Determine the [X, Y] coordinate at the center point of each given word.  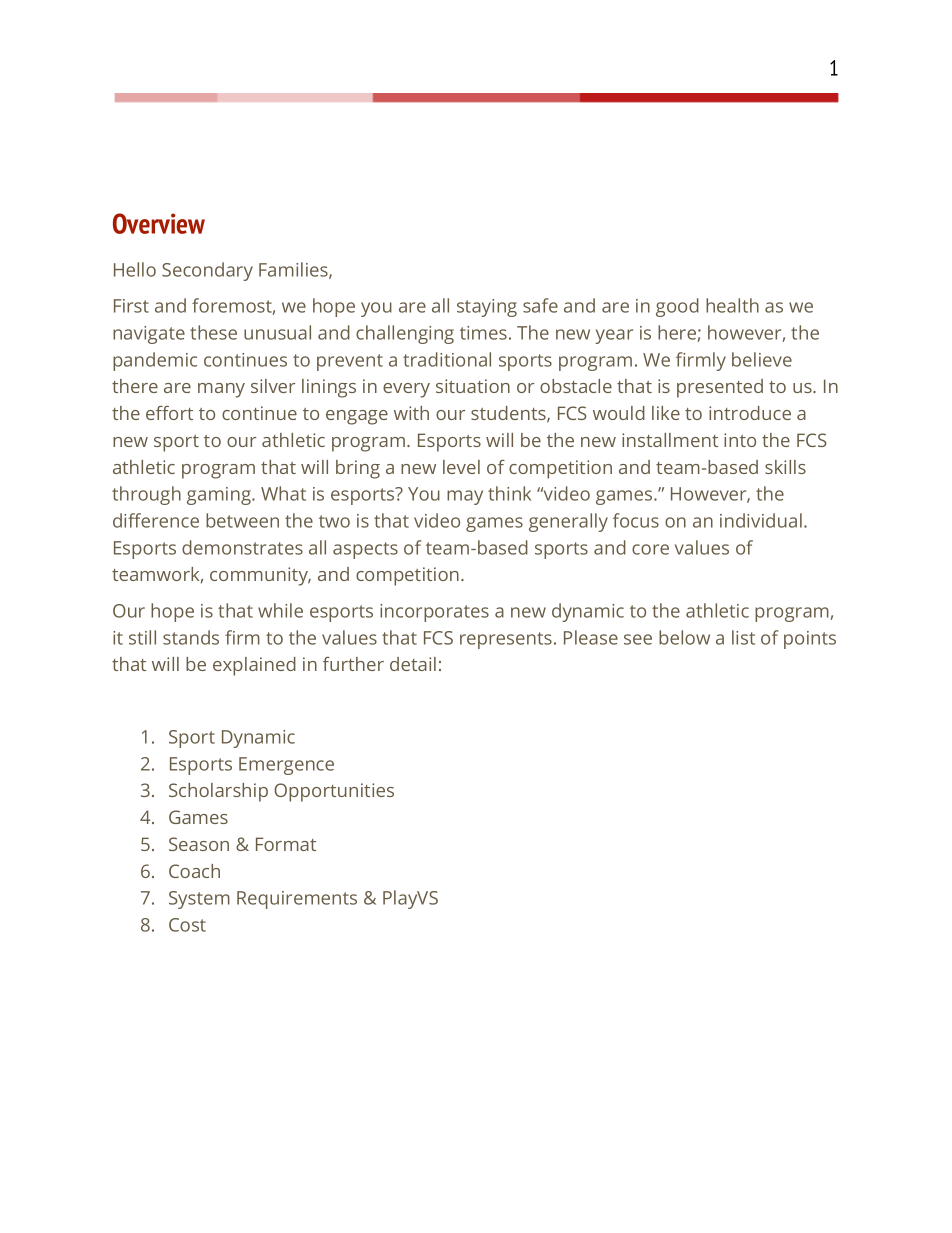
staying [487, 308]
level [461, 467]
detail [413, 664]
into [740, 440]
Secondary [207, 271]
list [743, 637]
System [199, 900]
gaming [220, 496]
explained [254, 666]
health [732, 305]
